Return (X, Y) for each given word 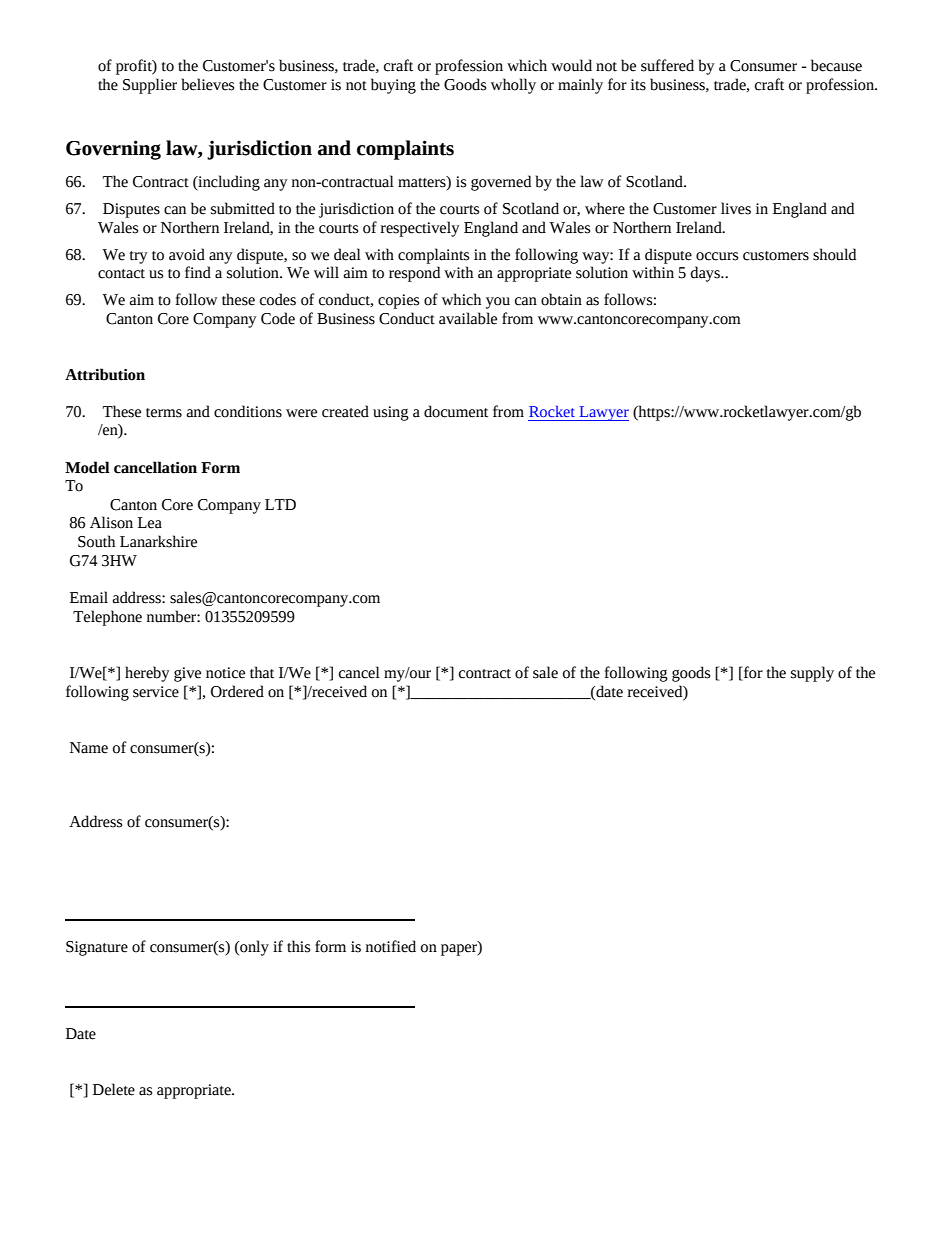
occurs (717, 256)
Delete (114, 1089)
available (468, 318)
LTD (280, 504)
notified (391, 946)
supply (812, 674)
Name (89, 748)
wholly (513, 86)
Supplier (150, 86)
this (298, 946)
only (253, 948)
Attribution (105, 374)
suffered (667, 65)
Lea (150, 523)
